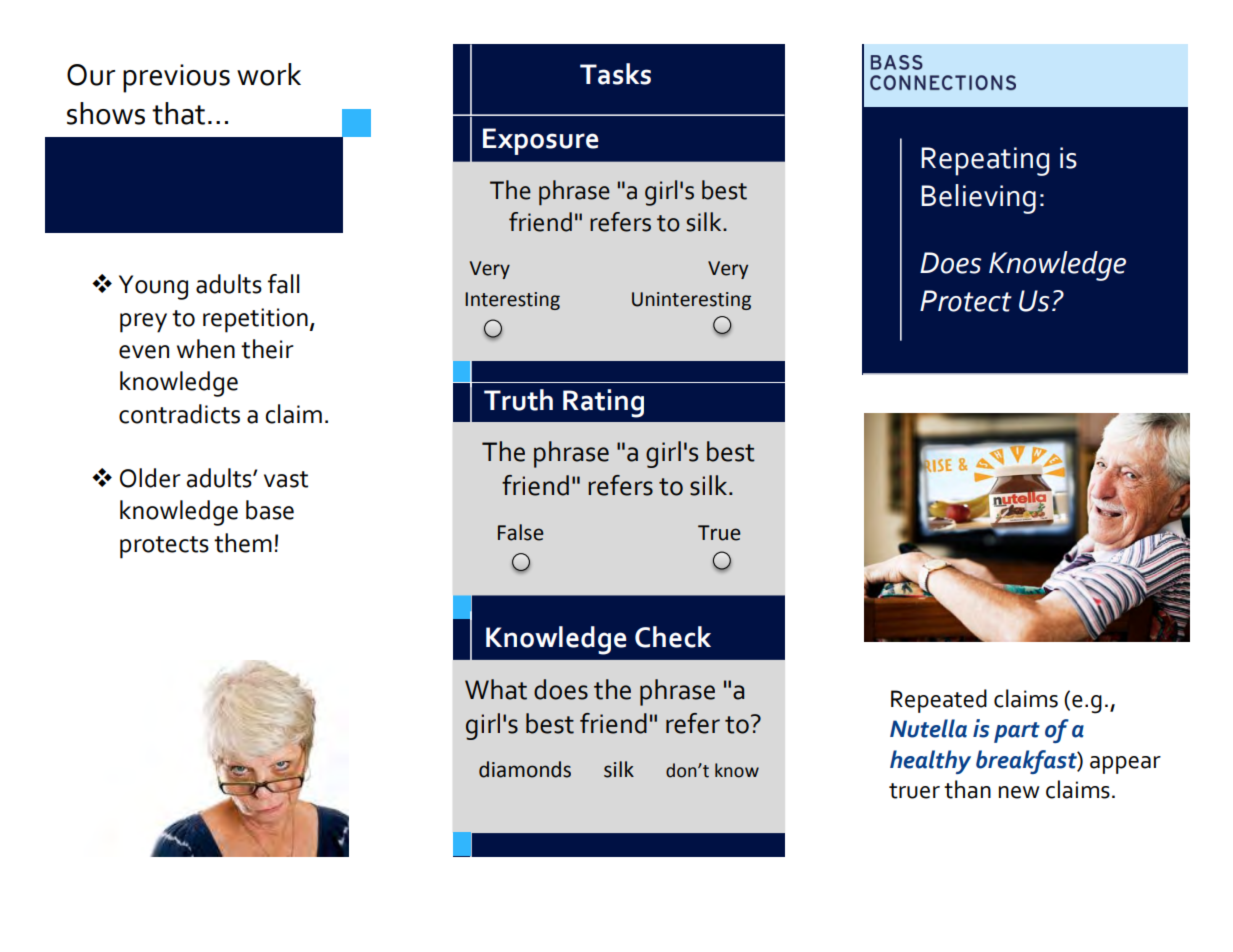 The image size is (1233, 952). Describe the element at coordinates (540, 141) in the screenshot. I see `Exposure` at that location.
